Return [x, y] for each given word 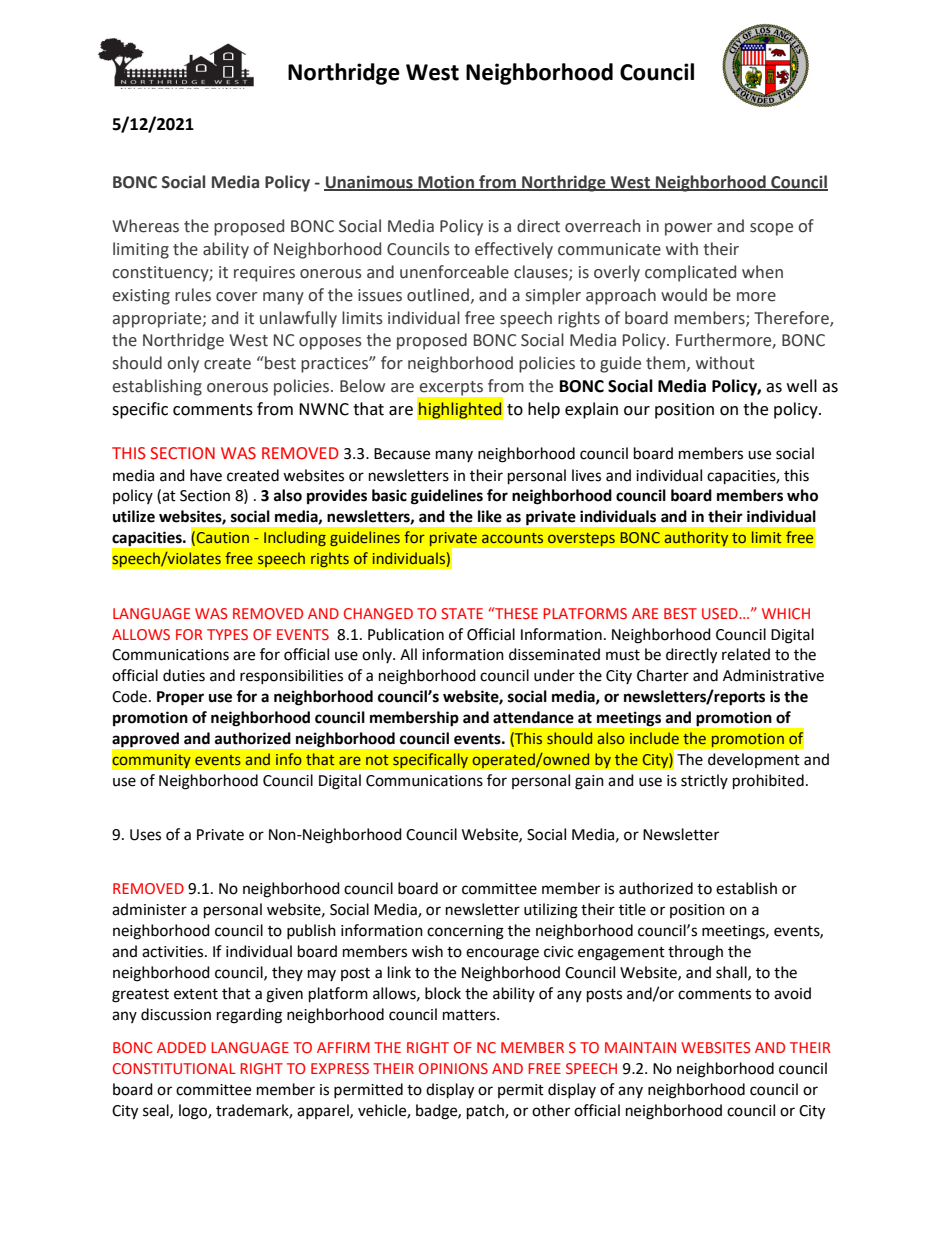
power [688, 229]
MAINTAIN [640, 1047]
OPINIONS [453, 1068]
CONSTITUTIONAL [174, 1068]
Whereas [145, 226]
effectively [514, 250]
